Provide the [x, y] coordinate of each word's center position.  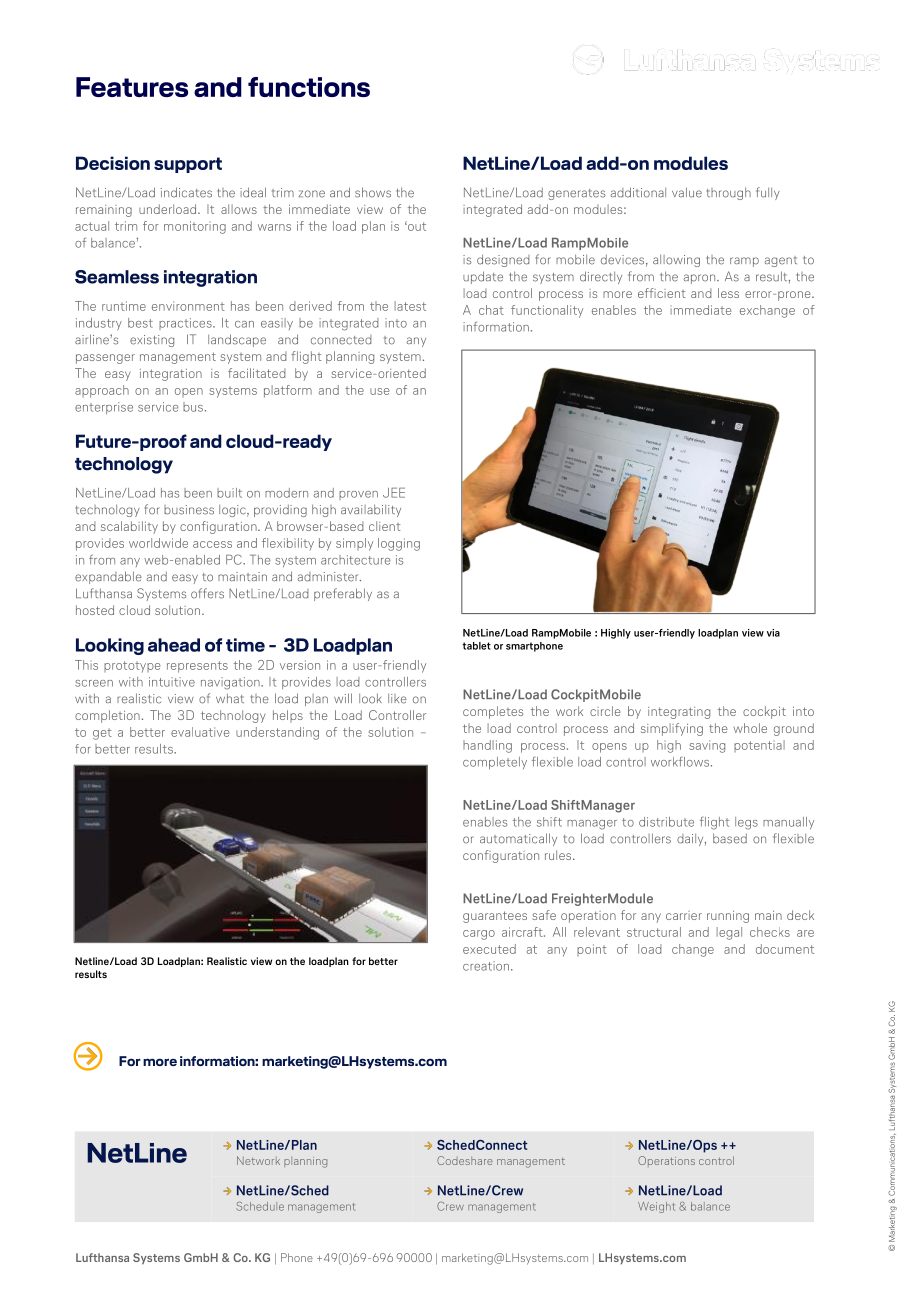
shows [373, 192]
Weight [656, 1207]
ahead [174, 645]
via [773, 633]
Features [132, 87]
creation [487, 966]
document [785, 949]
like [397, 699]
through [728, 193]
